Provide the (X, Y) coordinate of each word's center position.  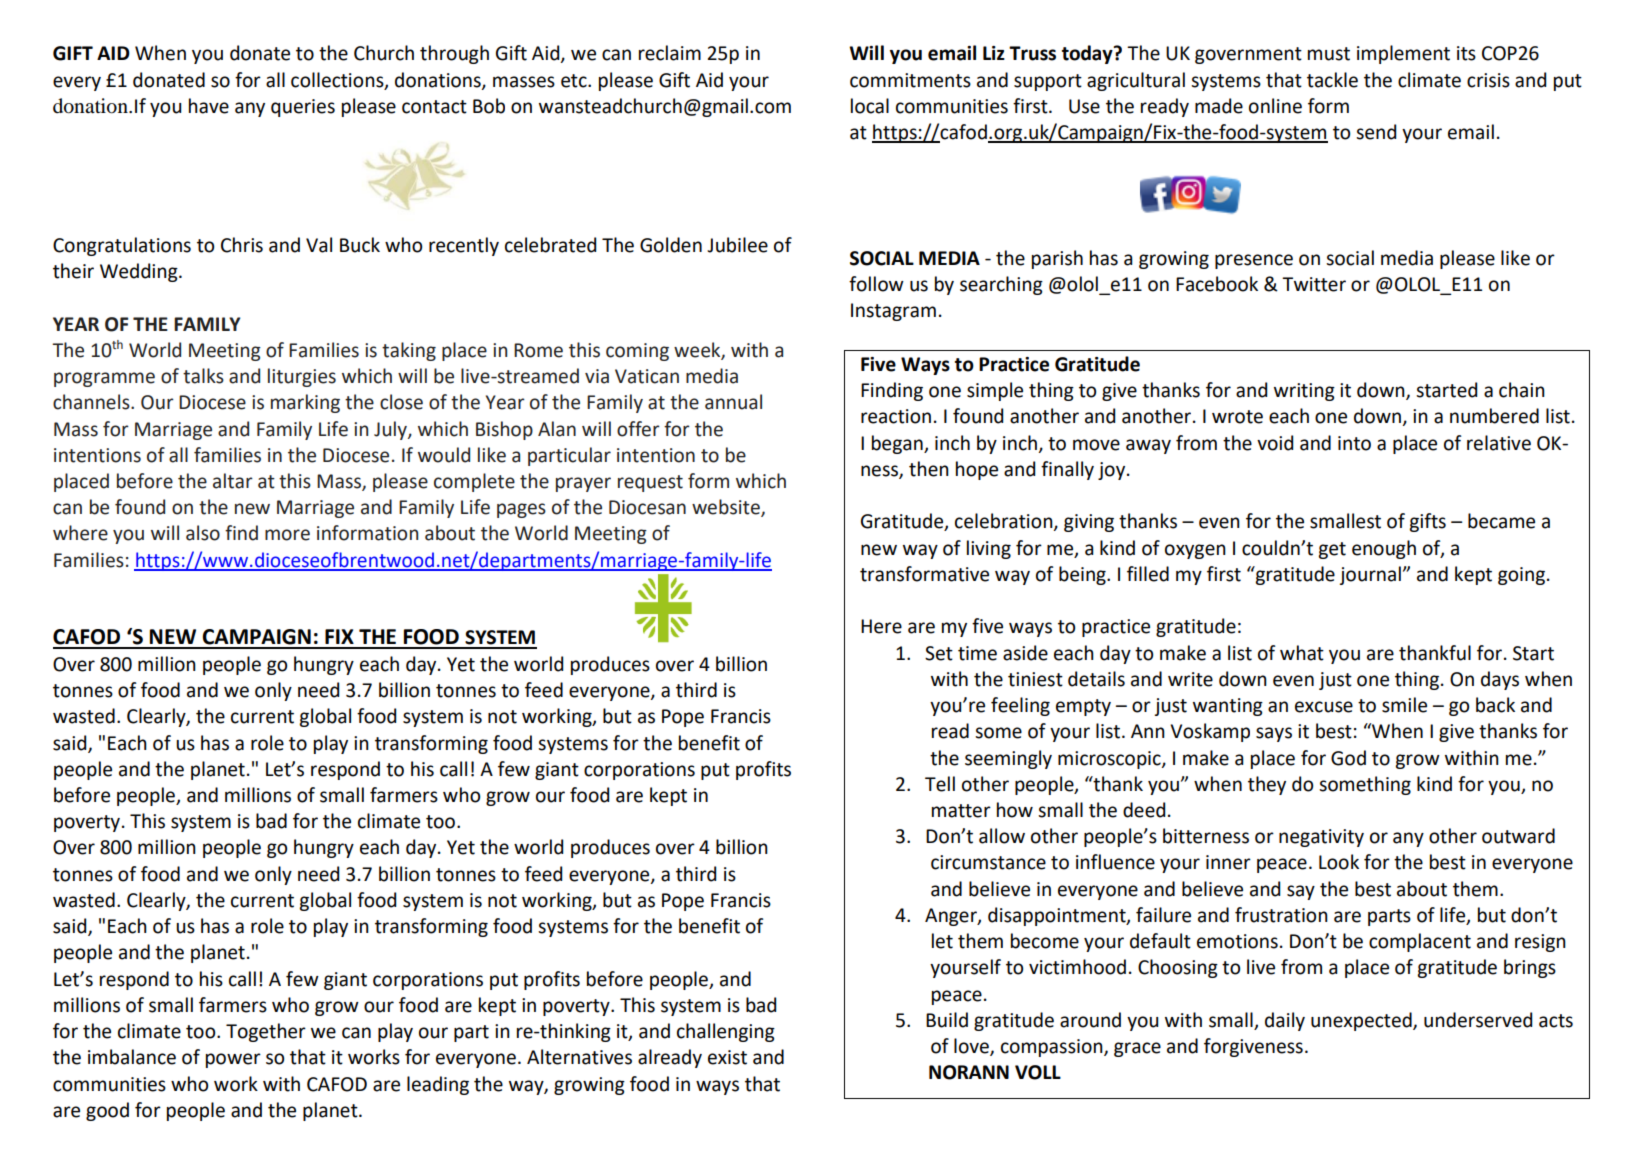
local (870, 106)
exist (727, 1057)
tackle (1332, 80)
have (209, 106)
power (233, 1060)
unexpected (1362, 1021)
